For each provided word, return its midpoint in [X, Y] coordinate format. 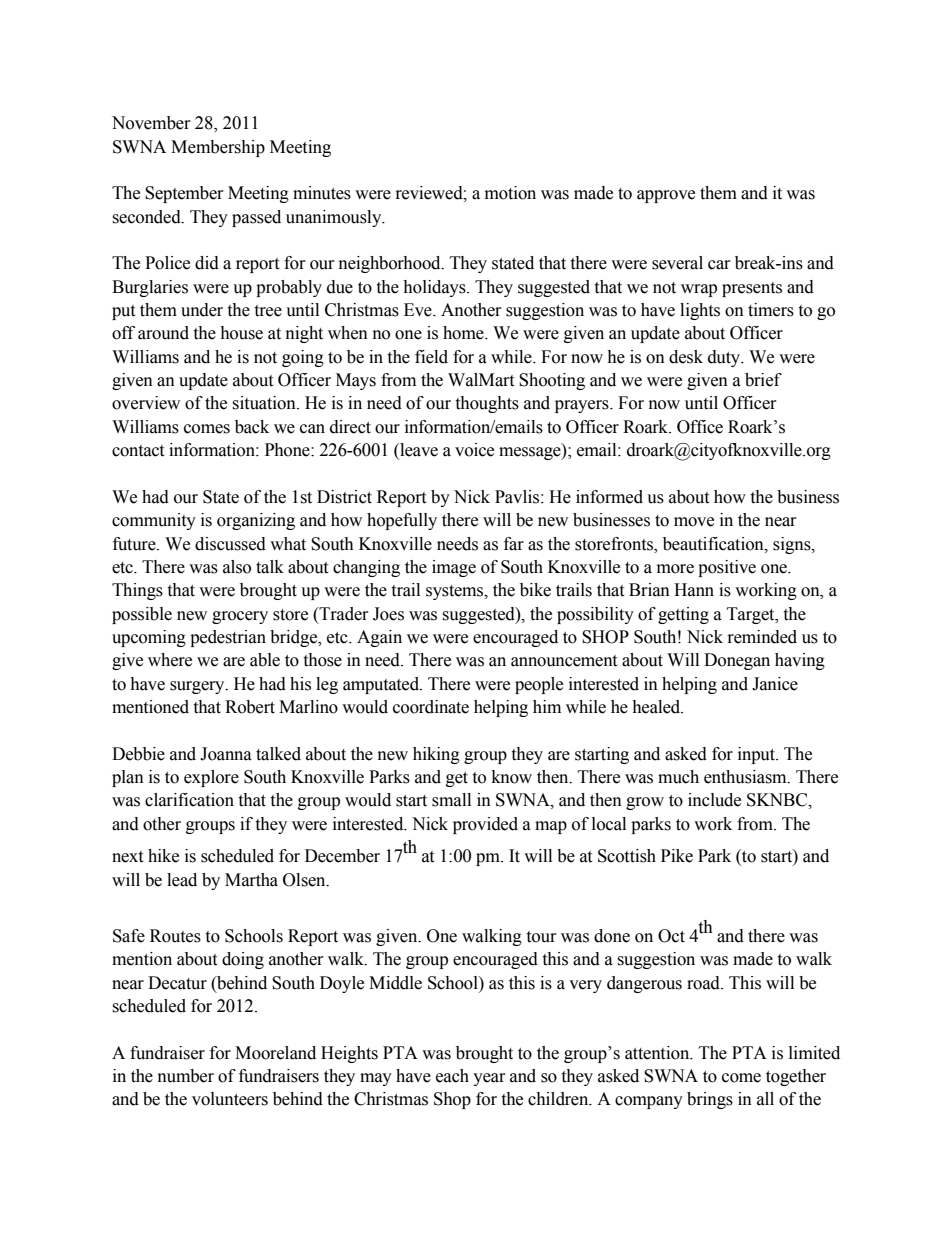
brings [710, 1100]
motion [510, 193]
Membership [218, 148]
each [452, 1076]
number [186, 1076]
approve [666, 196]
